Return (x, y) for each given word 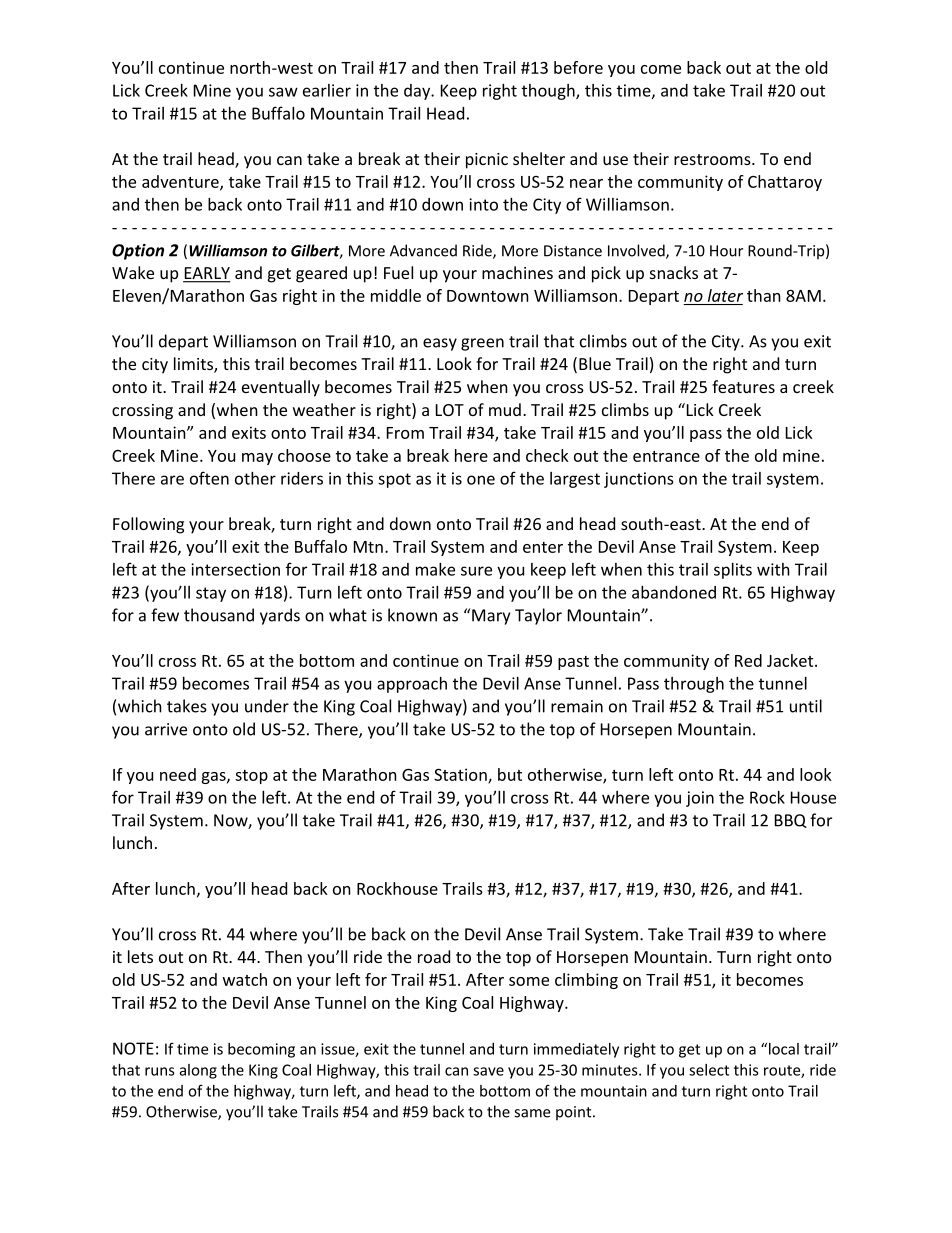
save (488, 1071)
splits (733, 571)
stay (211, 594)
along (198, 1071)
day (418, 92)
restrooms (713, 159)
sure (476, 571)
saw (283, 92)
